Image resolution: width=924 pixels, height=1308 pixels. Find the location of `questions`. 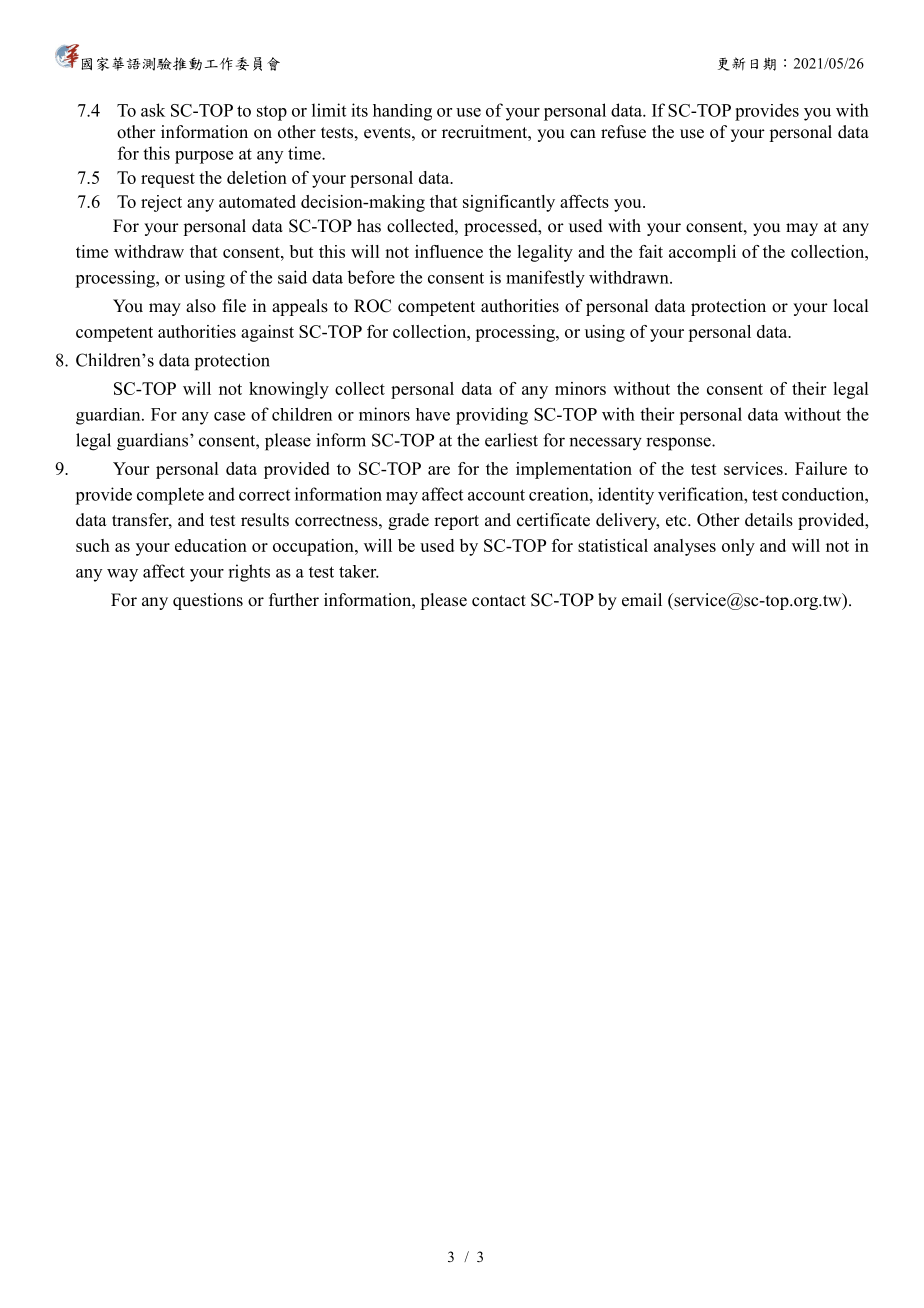

questions is located at coordinates (208, 601).
